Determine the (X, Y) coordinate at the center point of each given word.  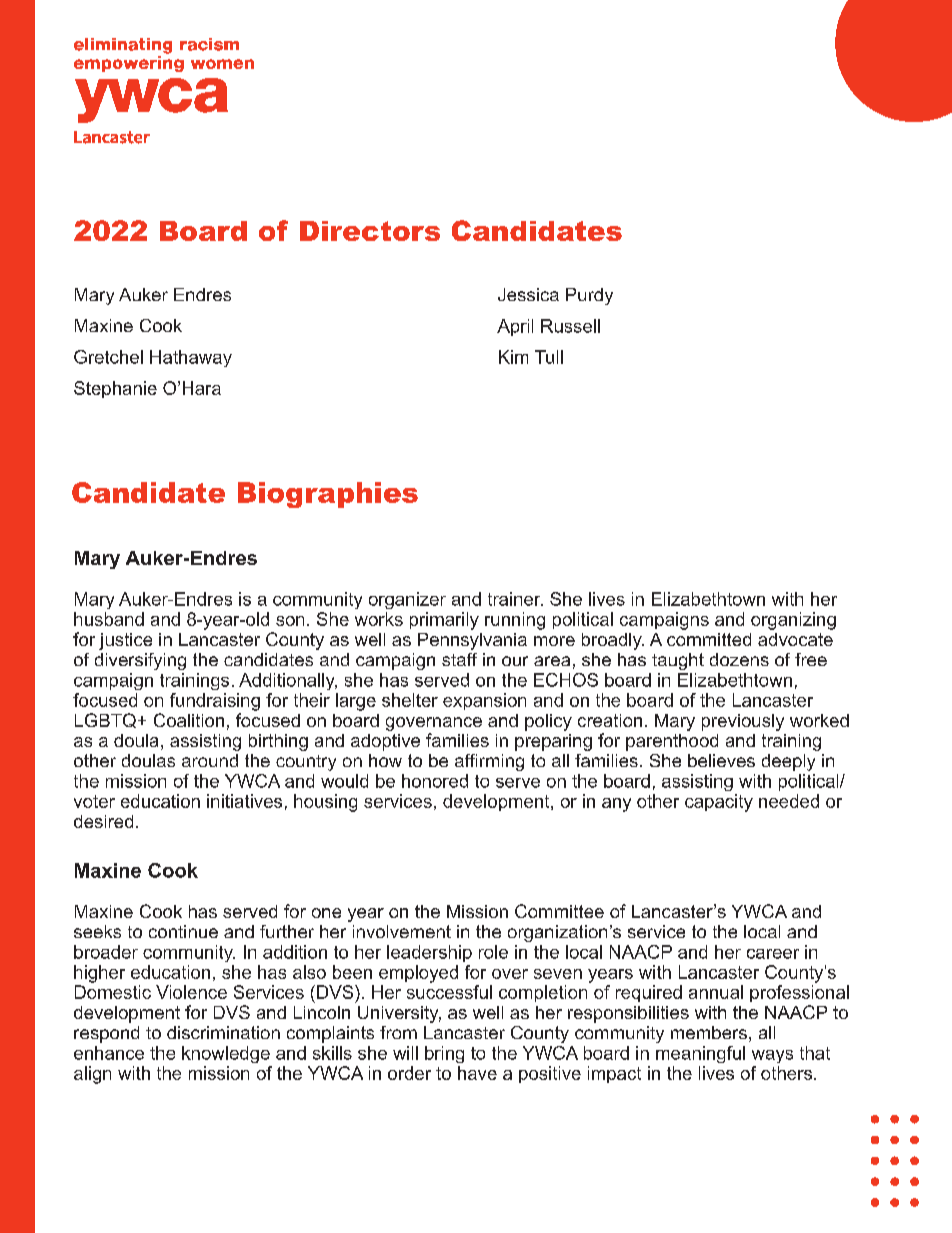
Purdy (589, 296)
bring (444, 1054)
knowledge (226, 1054)
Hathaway (191, 358)
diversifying (140, 661)
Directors (370, 231)
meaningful (700, 1054)
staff (459, 659)
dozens (739, 659)
